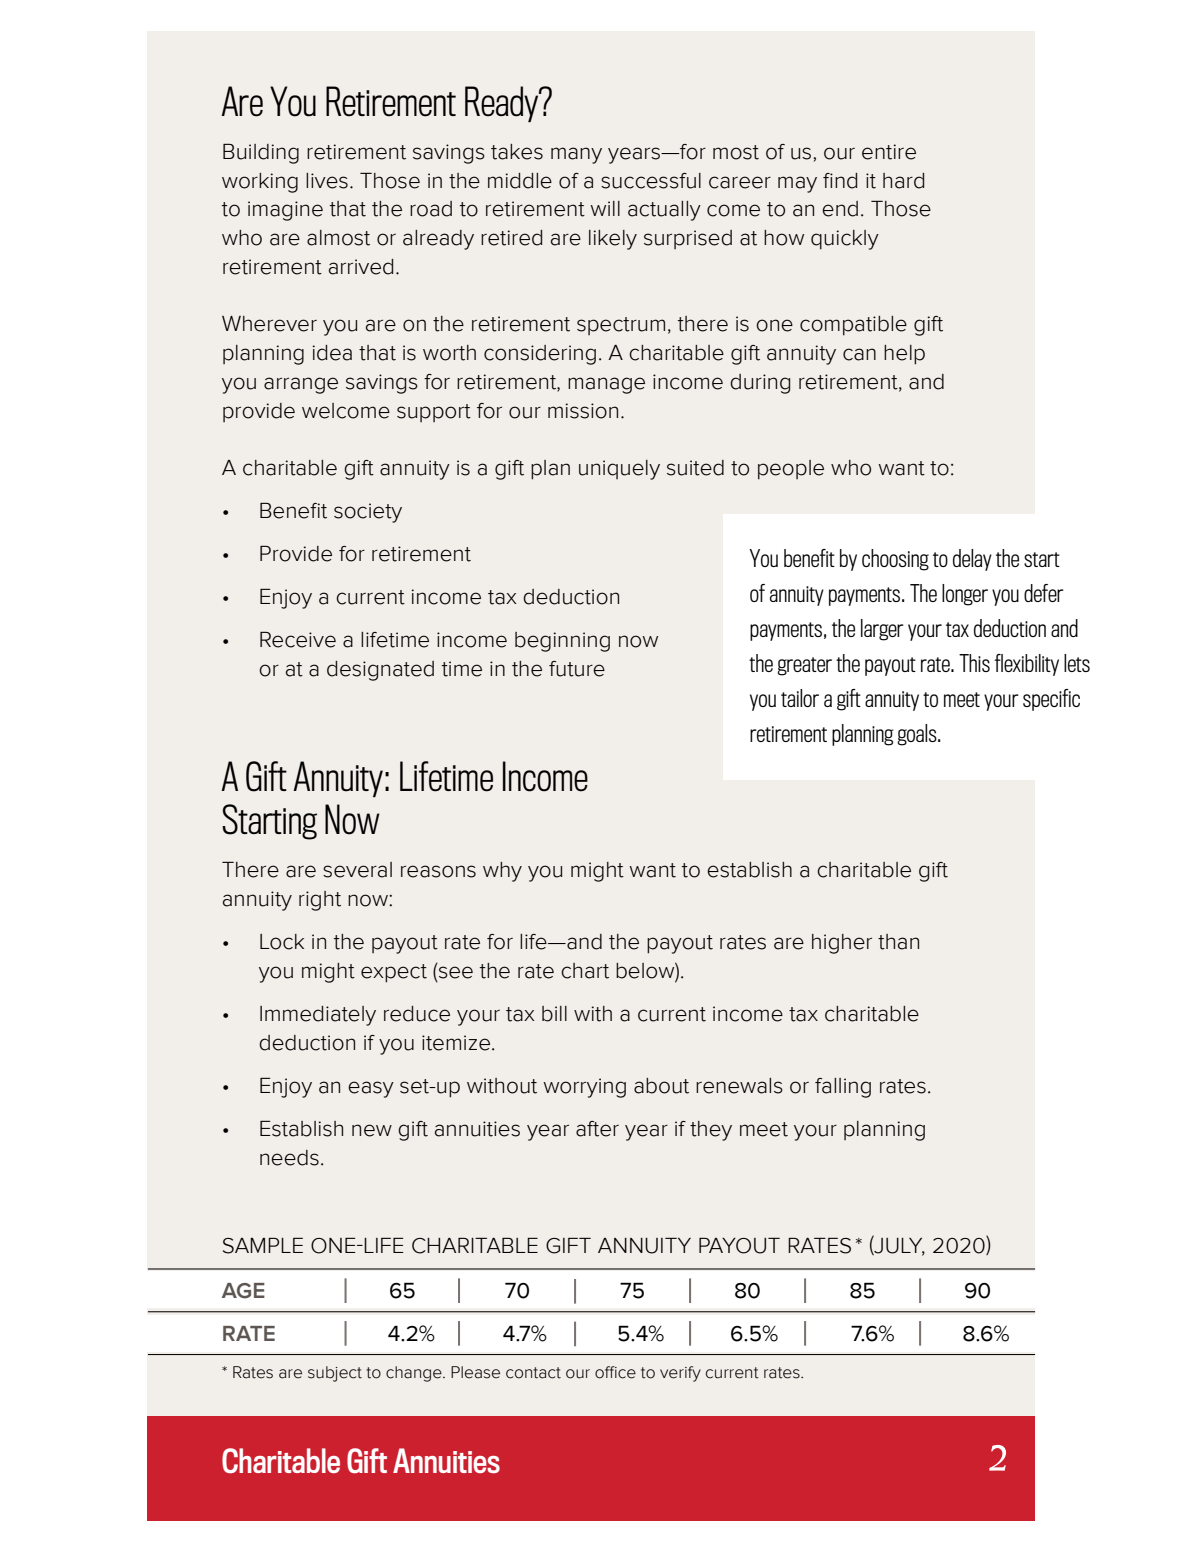 The width and height of the page is (1183, 1552). What do you see at coordinates (843, 1088) in the page?
I see `falling` at bounding box center [843, 1088].
